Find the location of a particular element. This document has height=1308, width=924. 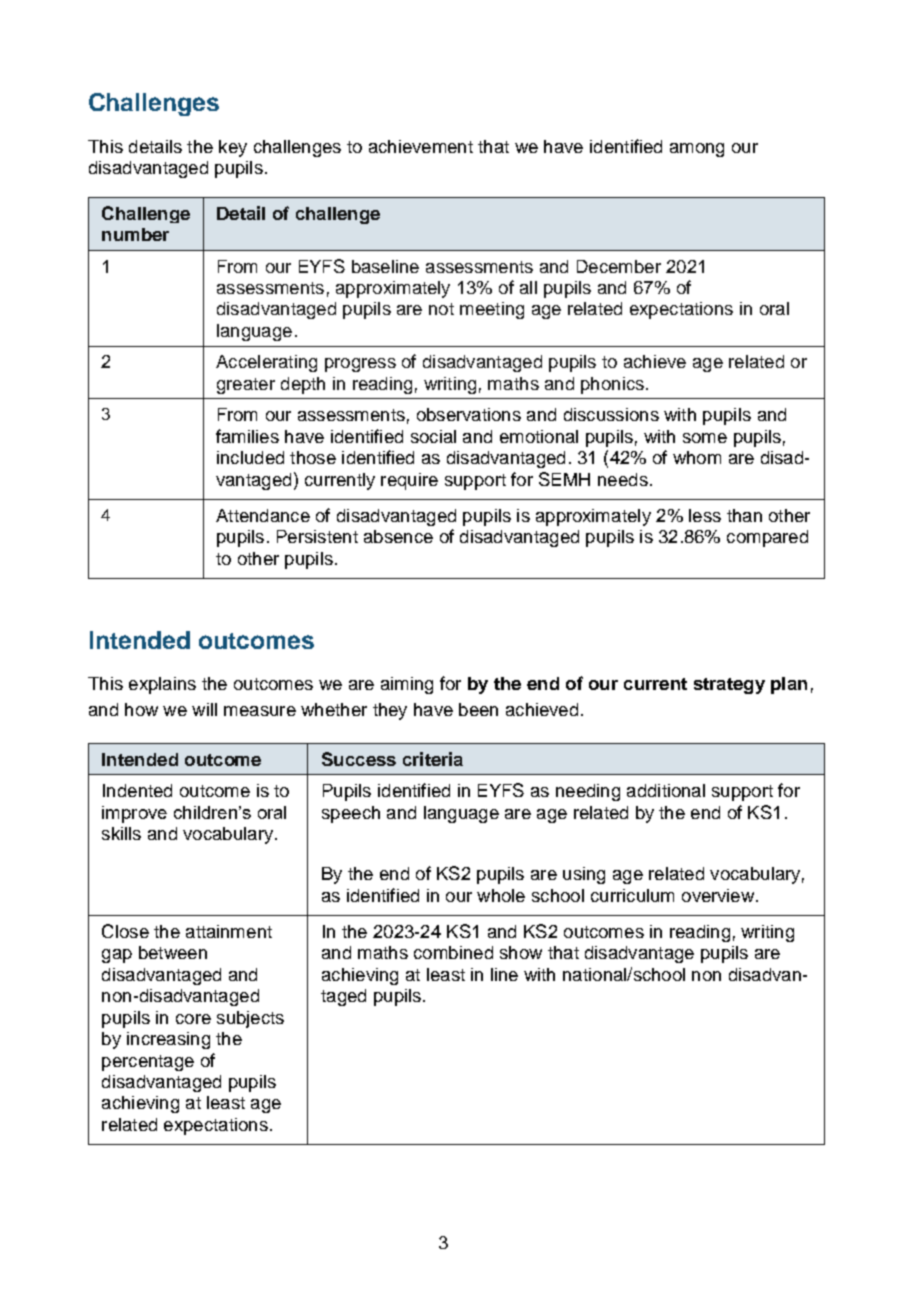

core is located at coordinates (193, 1019).
